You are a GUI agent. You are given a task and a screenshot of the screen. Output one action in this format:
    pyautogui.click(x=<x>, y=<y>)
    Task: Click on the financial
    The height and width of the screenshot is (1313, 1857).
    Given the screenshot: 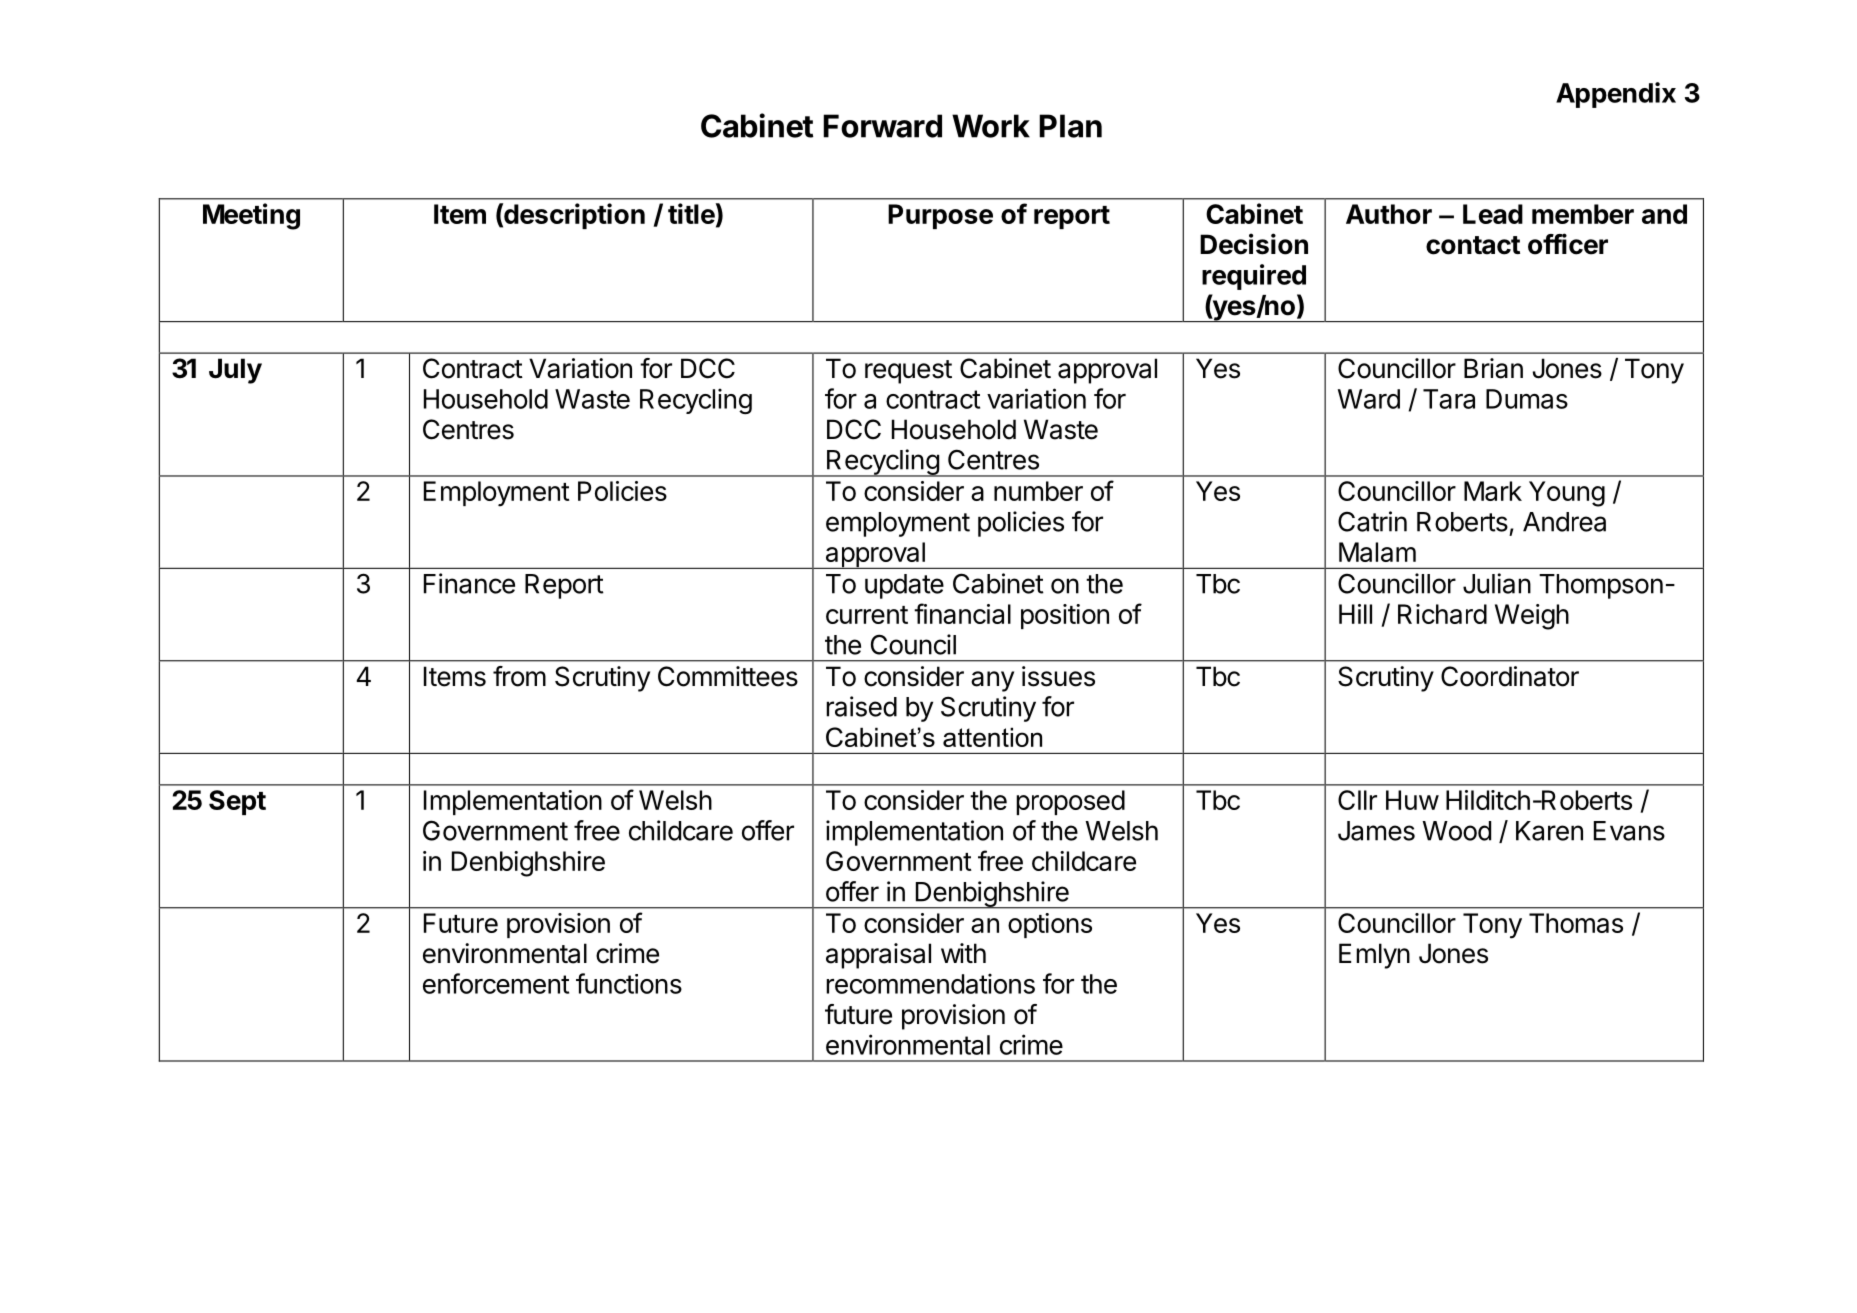 What is the action you would take?
    pyautogui.click(x=962, y=613)
